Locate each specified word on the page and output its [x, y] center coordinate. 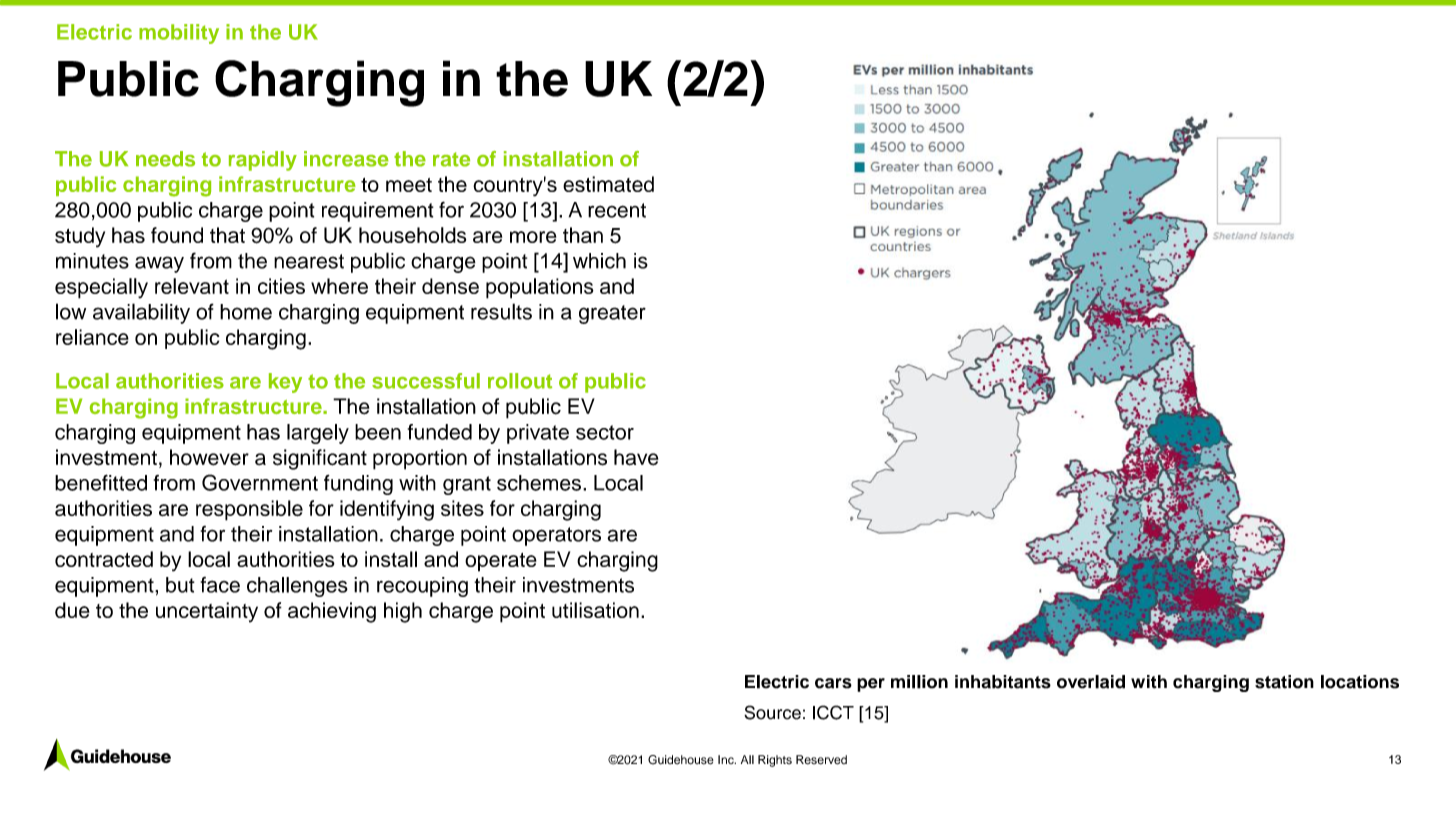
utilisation [595, 610]
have [636, 457]
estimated [608, 184]
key [285, 383]
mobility [179, 34]
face [220, 585]
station [1284, 682]
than [583, 235]
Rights [775, 761]
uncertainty [207, 612]
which [599, 261]
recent [617, 210]
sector [605, 432]
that [227, 235]
